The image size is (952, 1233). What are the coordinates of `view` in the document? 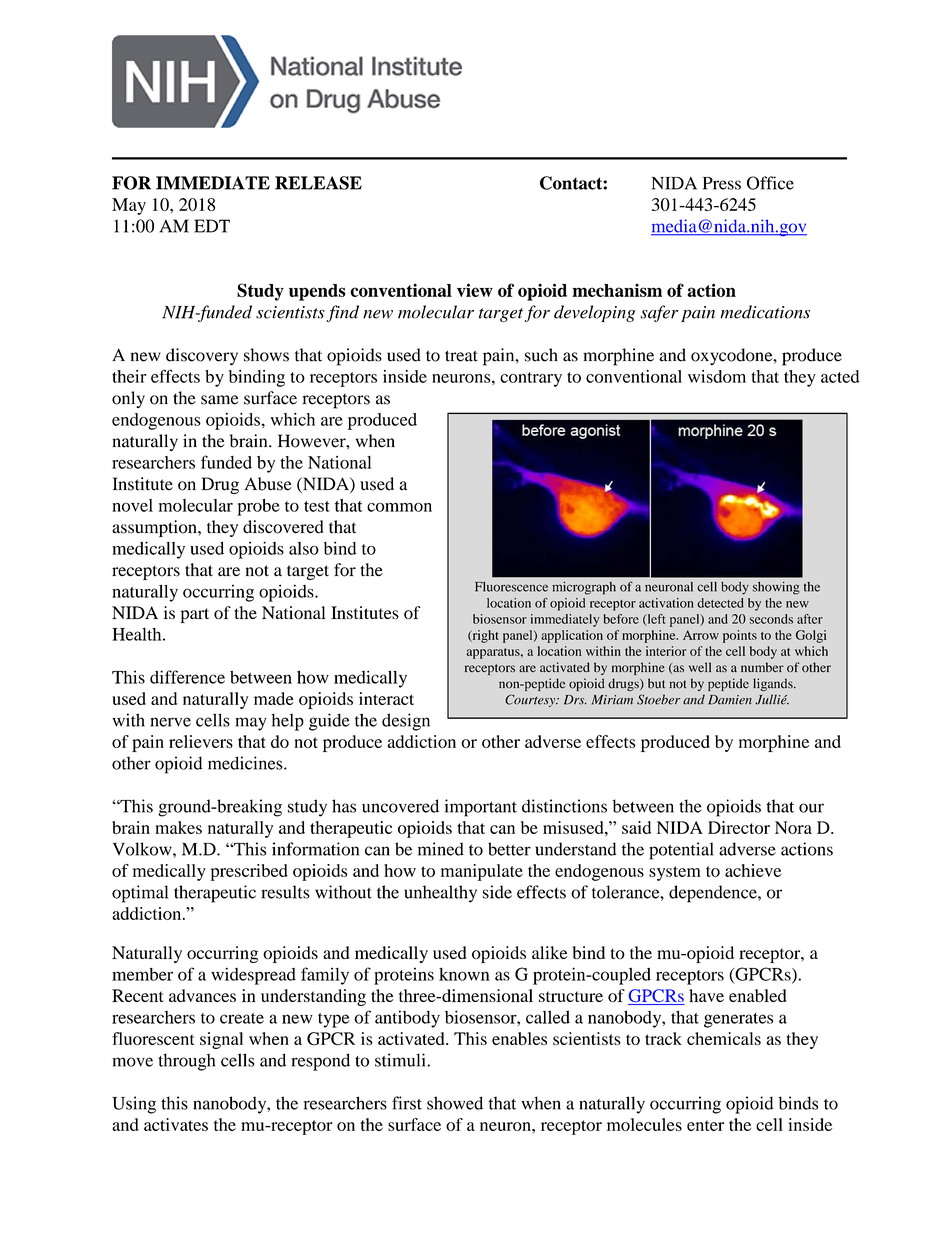 It's located at (475, 290).
